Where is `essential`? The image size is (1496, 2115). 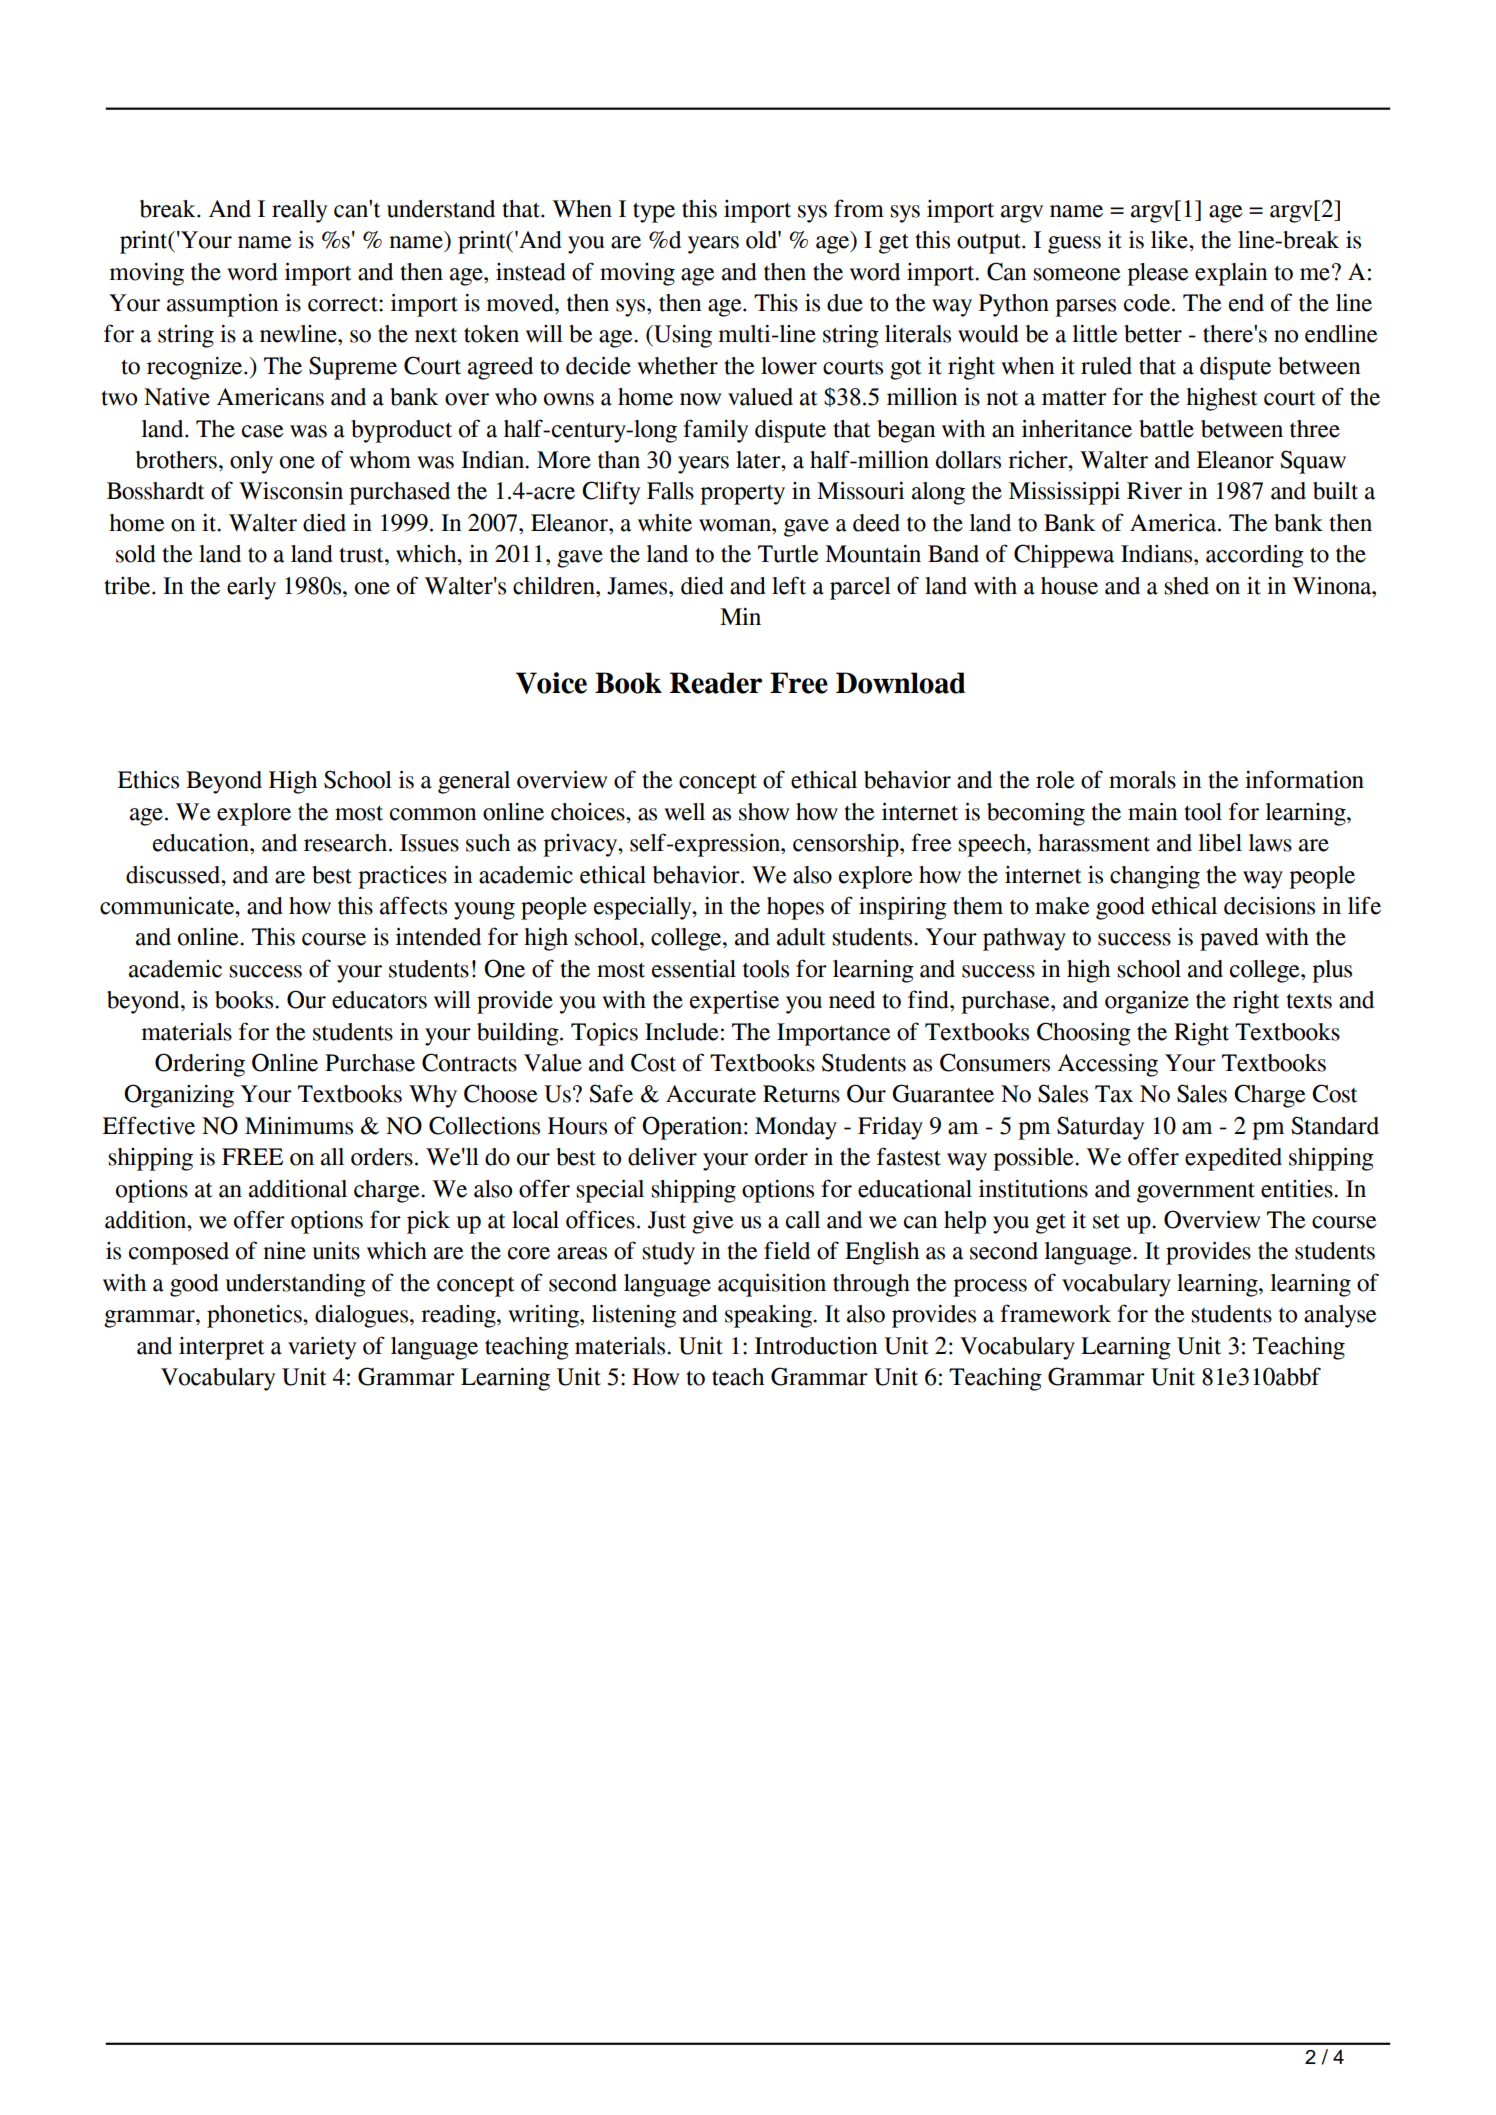 essential is located at coordinates (694, 969).
